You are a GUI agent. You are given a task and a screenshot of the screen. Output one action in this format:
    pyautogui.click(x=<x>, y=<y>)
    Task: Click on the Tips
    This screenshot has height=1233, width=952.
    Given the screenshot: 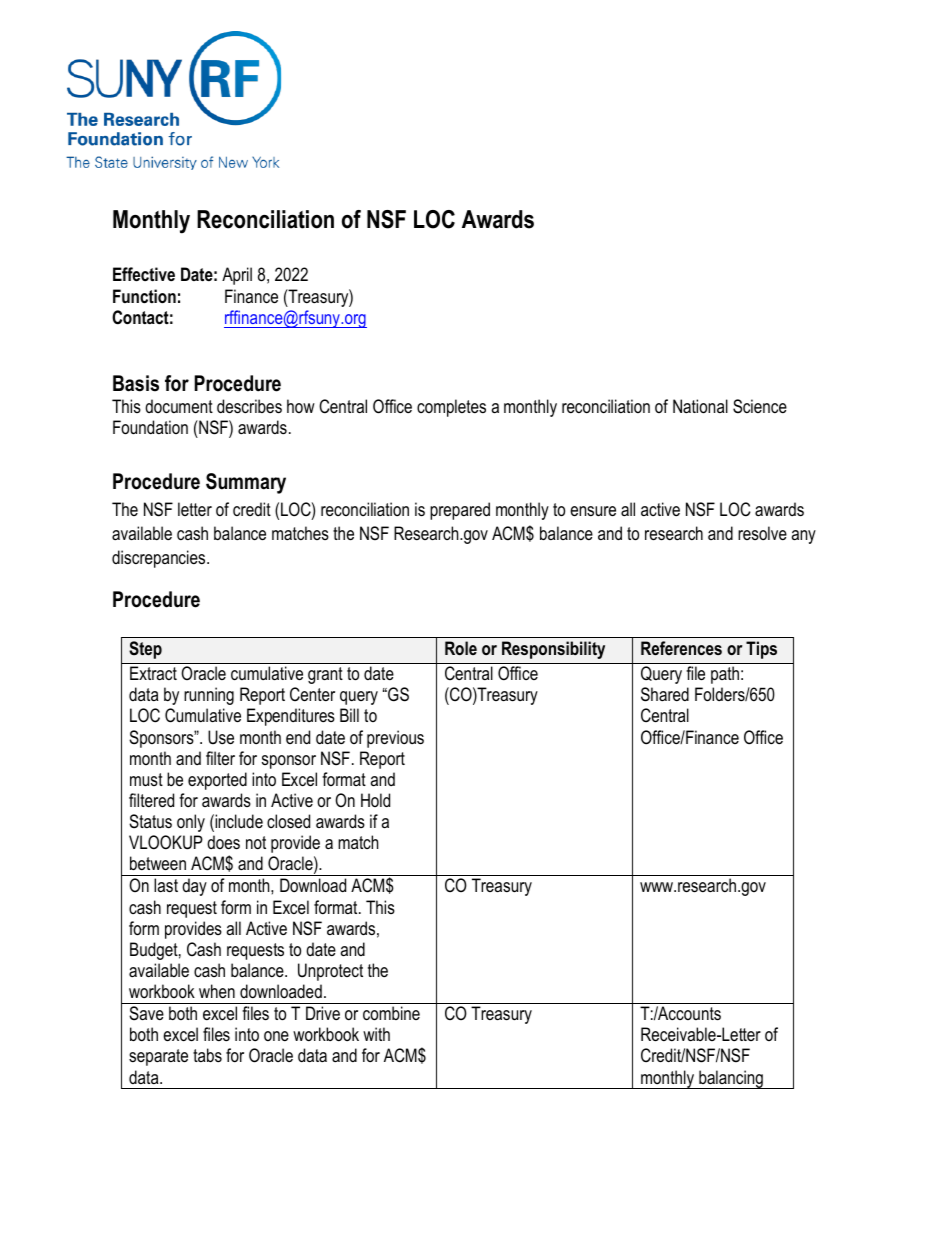 What is the action you would take?
    pyautogui.click(x=761, y=650)
